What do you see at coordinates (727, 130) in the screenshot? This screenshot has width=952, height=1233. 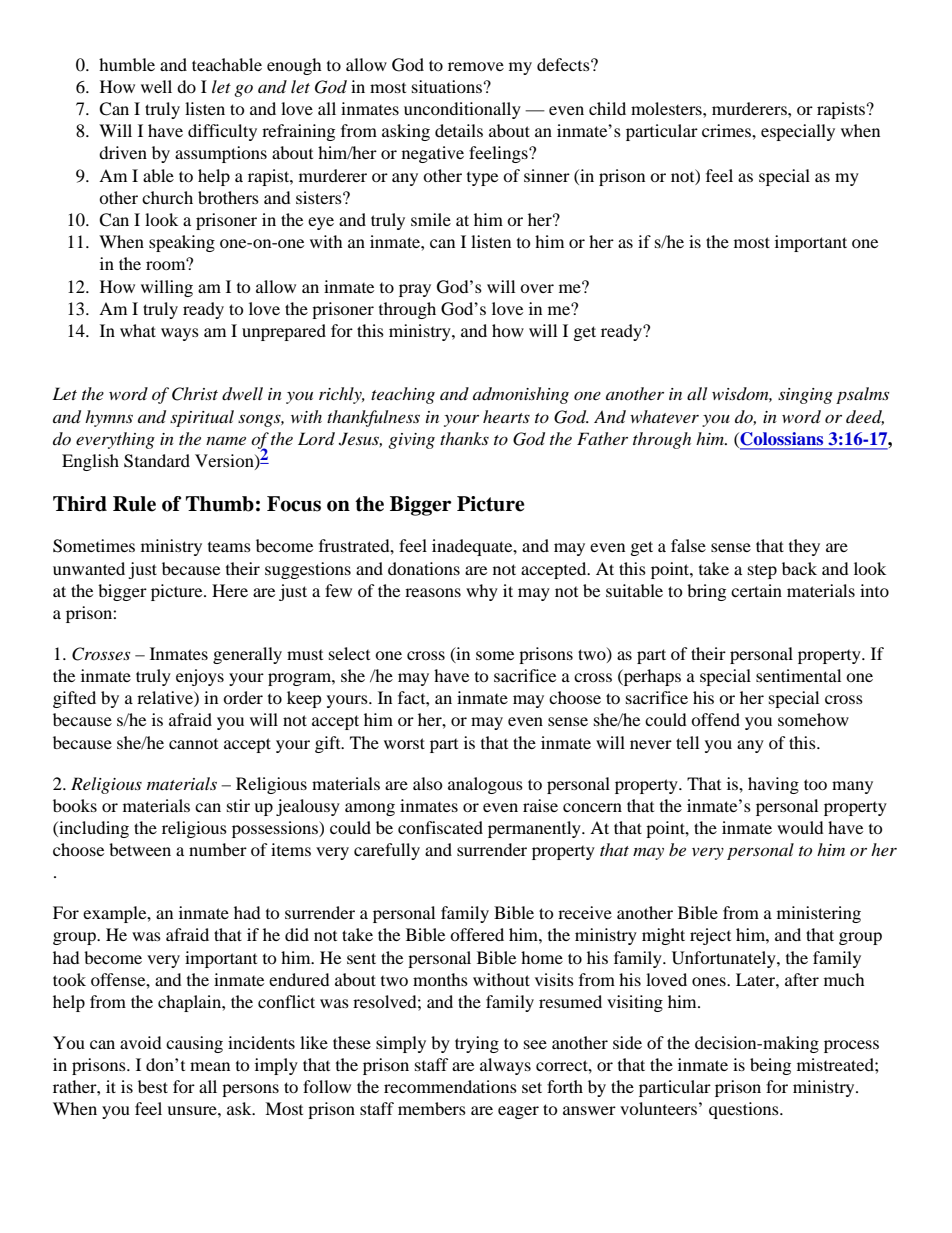 I see `crimes` at bounding box center [727, 130].
